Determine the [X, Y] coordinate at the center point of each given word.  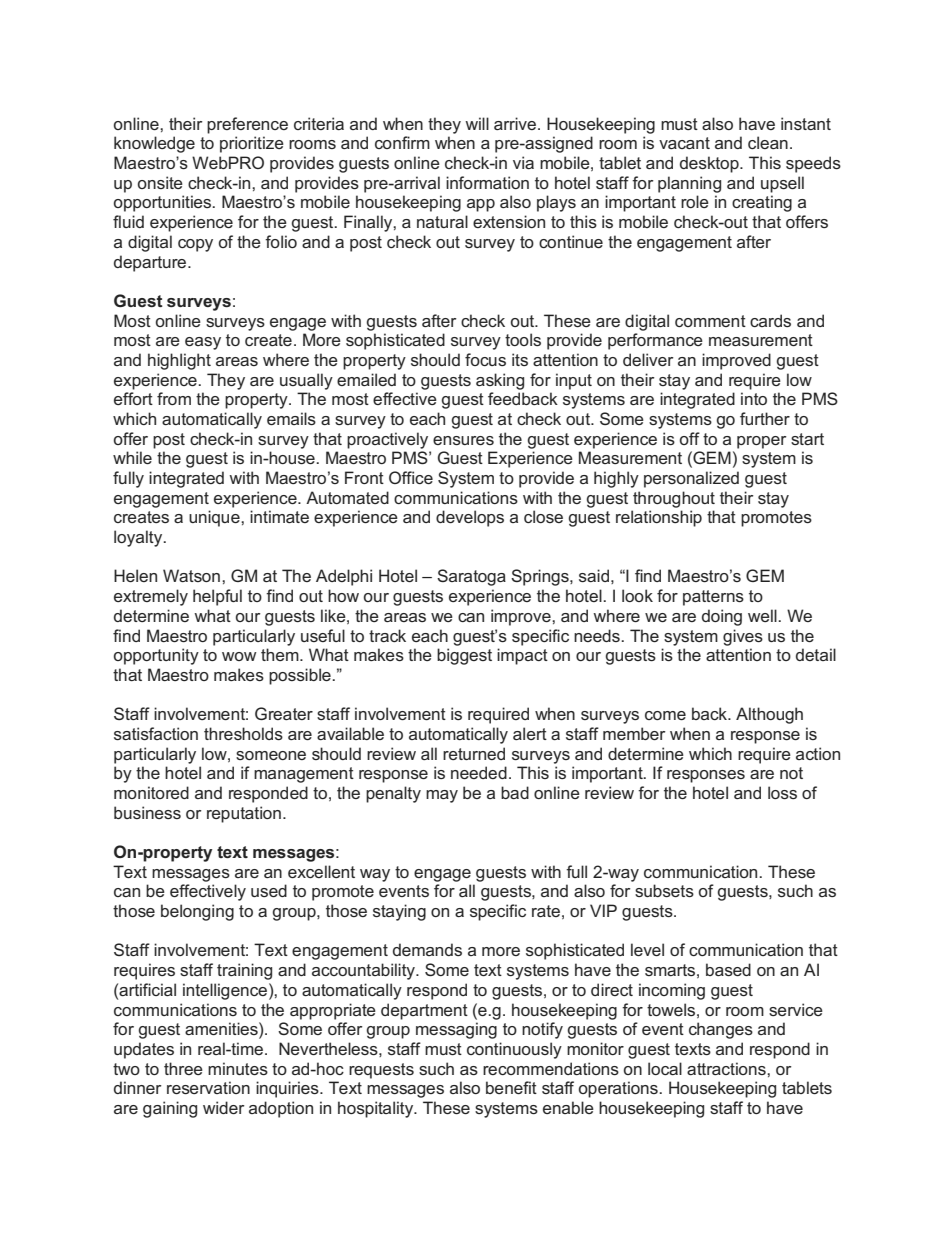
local [665, 1068]
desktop [710, 164]
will [477, 123]
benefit [511, 1087]
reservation [208, 1087]
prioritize [252, 144]
